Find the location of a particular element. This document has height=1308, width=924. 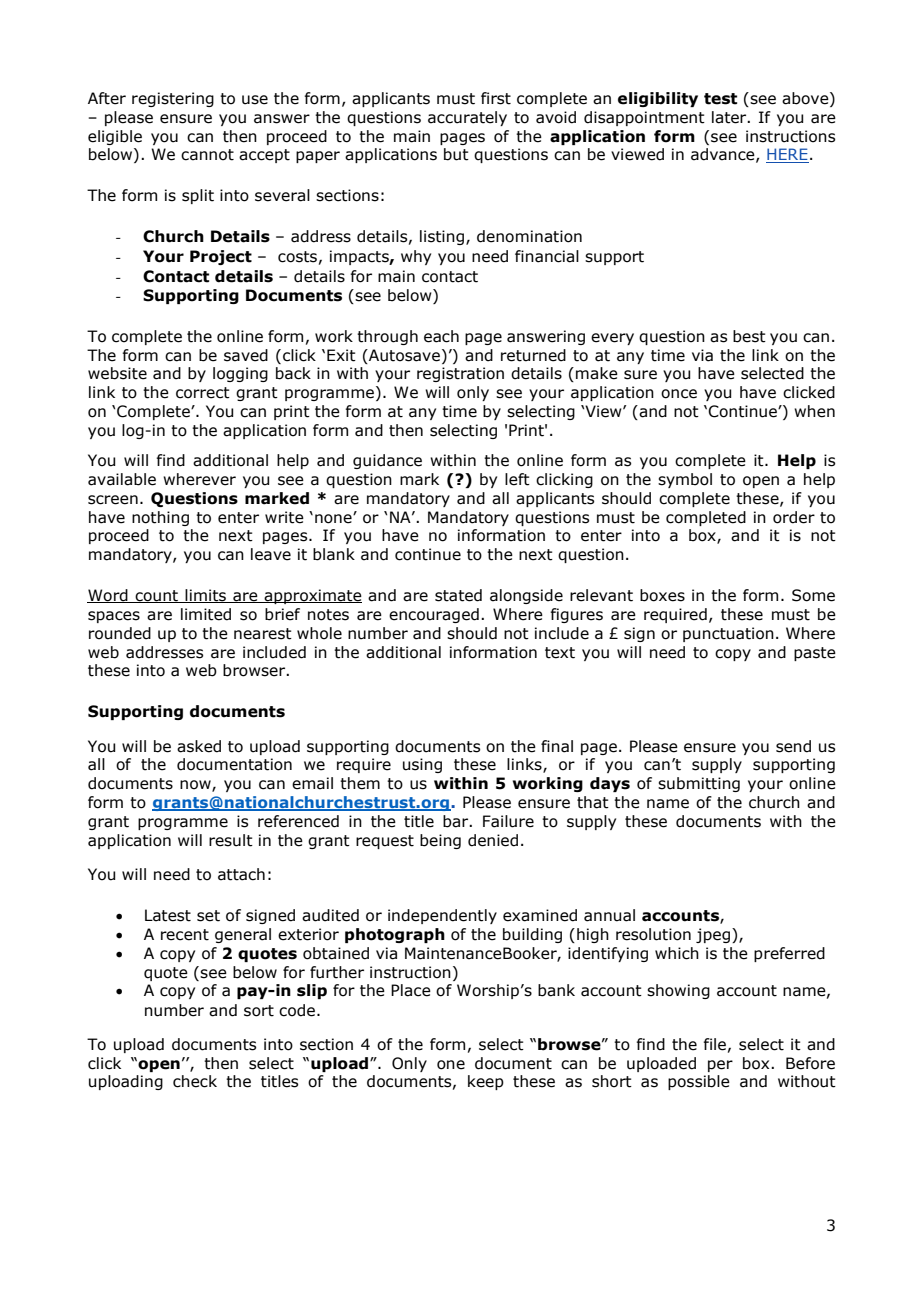

keep is located at coordinates (486, 1082).
